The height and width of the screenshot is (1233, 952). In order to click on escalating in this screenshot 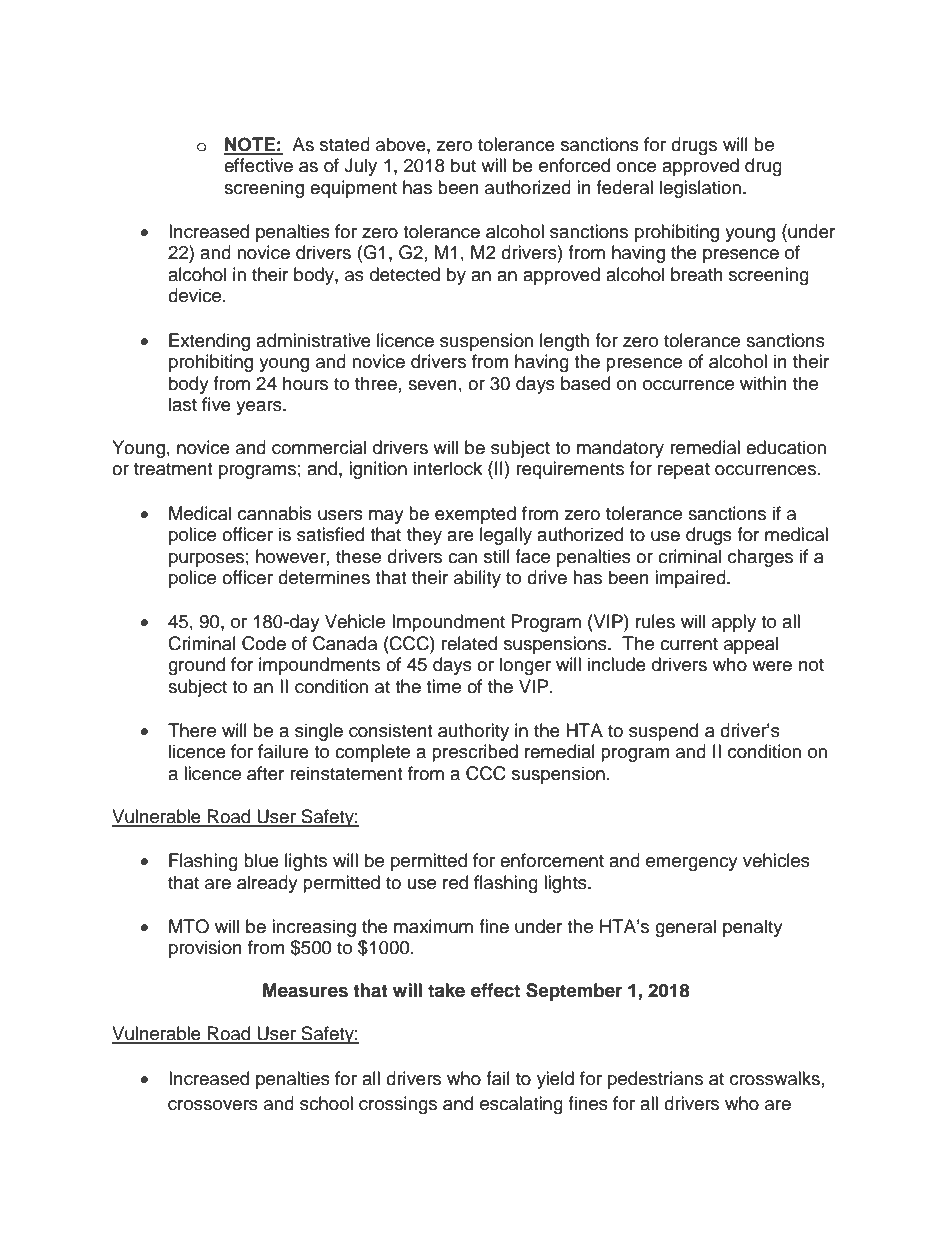, I will do `click(521, 1105)`.
